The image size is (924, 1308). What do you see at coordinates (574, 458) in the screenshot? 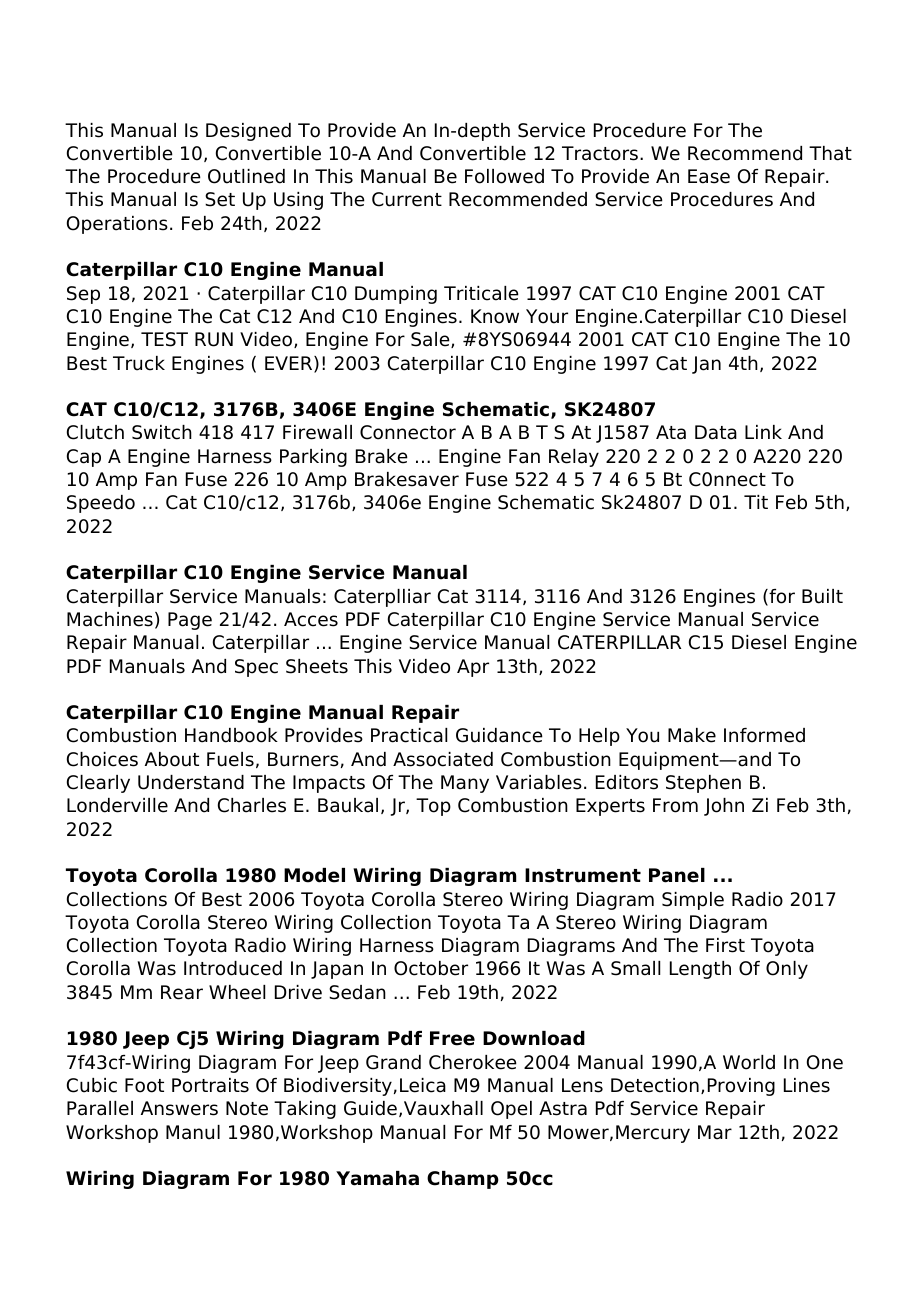
I see `Relay` at bounding box center [574, 458].
